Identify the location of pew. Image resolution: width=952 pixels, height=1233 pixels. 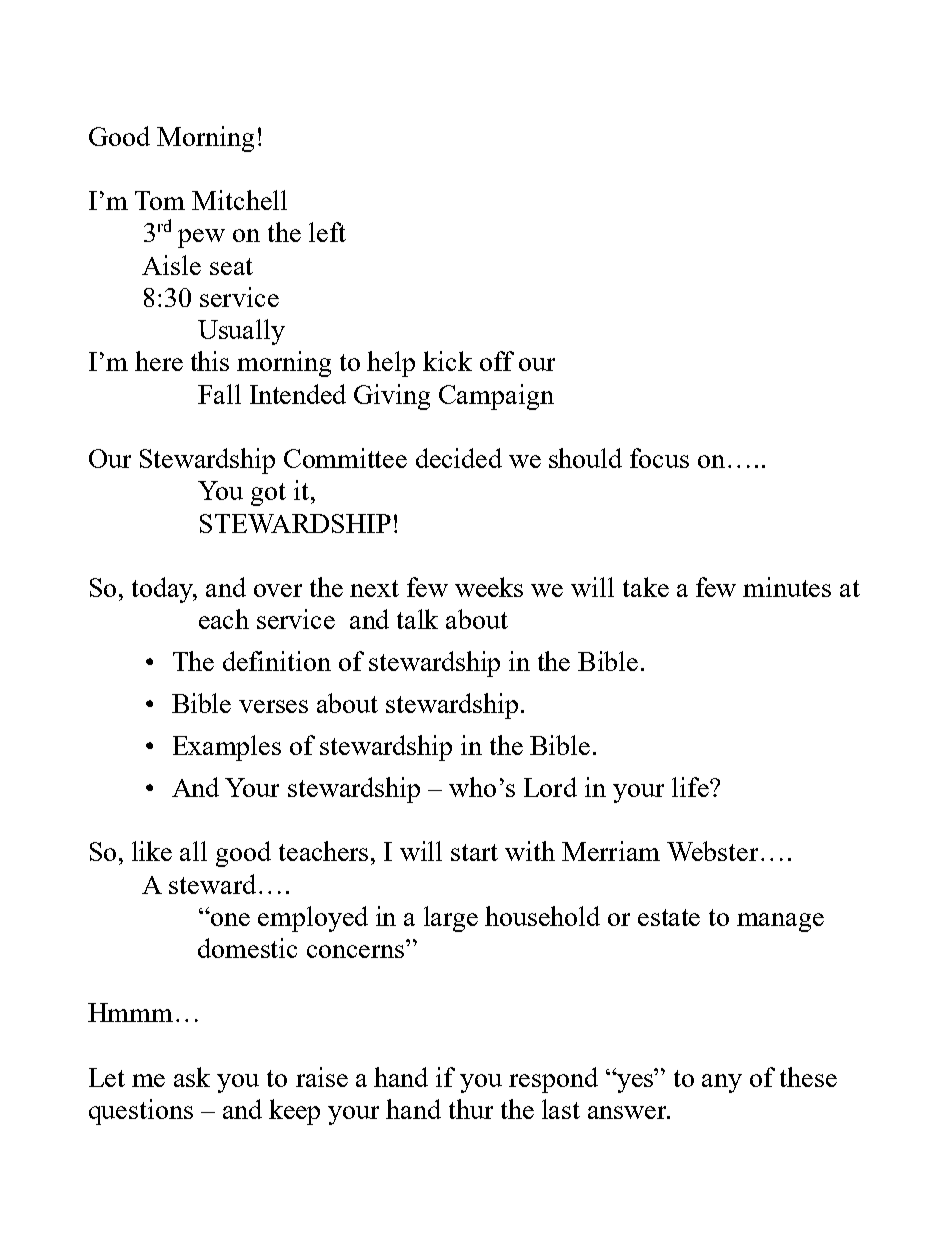
(201, 238).
